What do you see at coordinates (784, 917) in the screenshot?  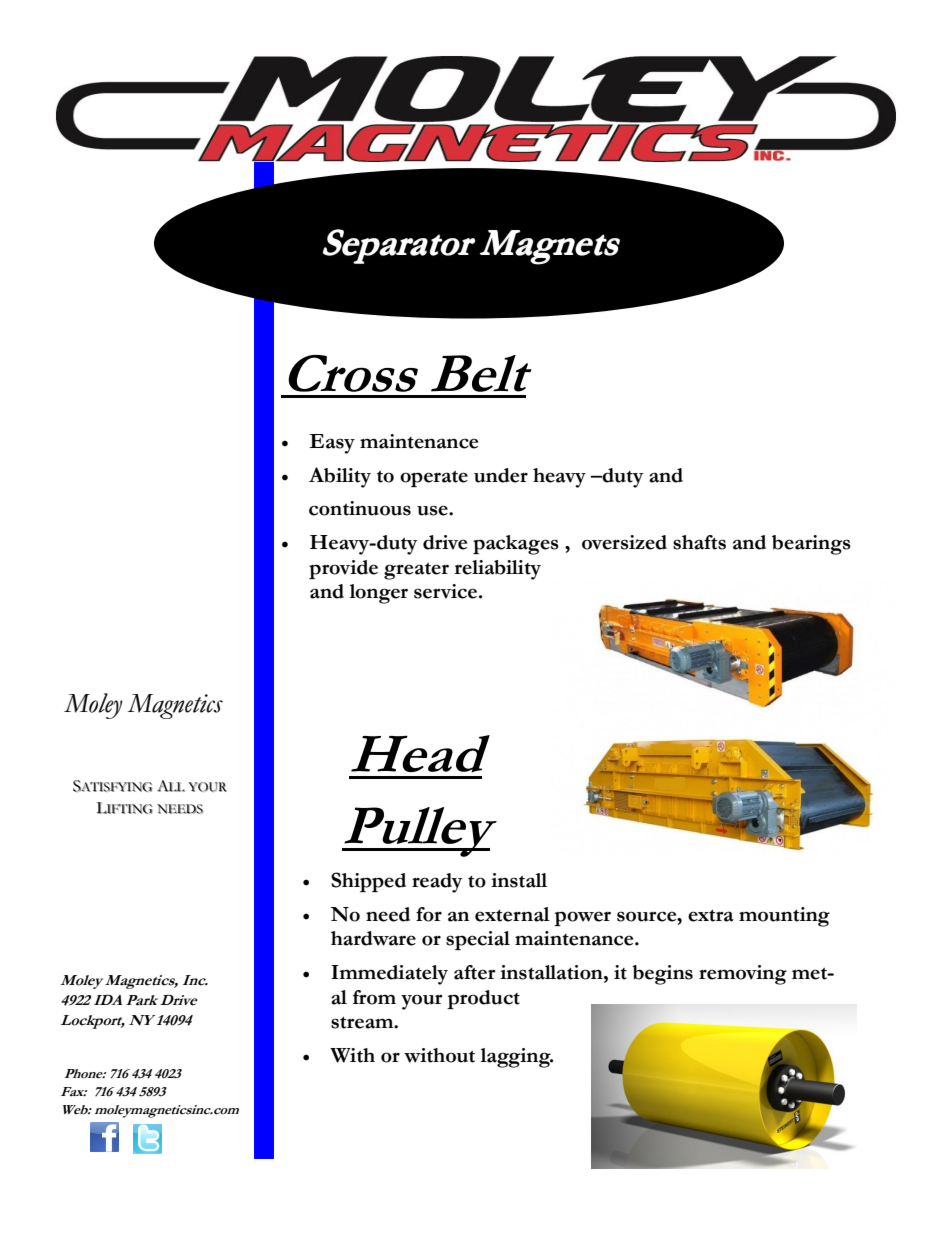 I see `mounting` at bounding box center [784, 917].
